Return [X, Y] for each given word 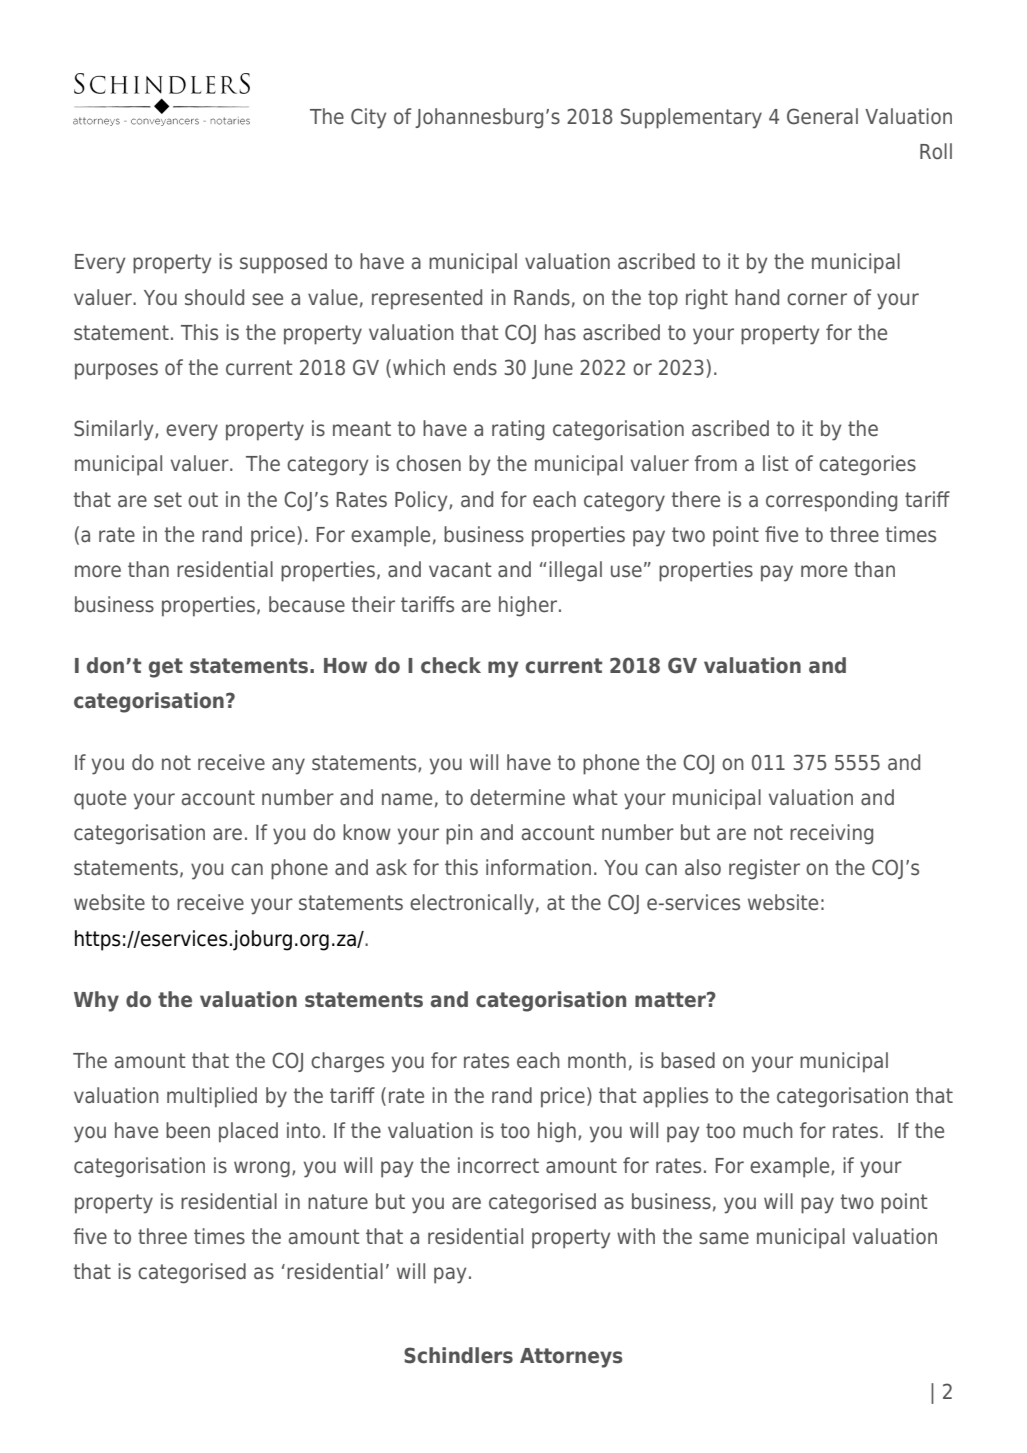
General [822, 116]
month [597, 1060]
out [203, 500]
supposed [283, 263]
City [368, 118]
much [768, 1130]
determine [517, 797]
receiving [831, 834]
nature [338, 1202]
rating [518, 430]
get [166, 668]
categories [867, 465]
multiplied [212, 1097]
